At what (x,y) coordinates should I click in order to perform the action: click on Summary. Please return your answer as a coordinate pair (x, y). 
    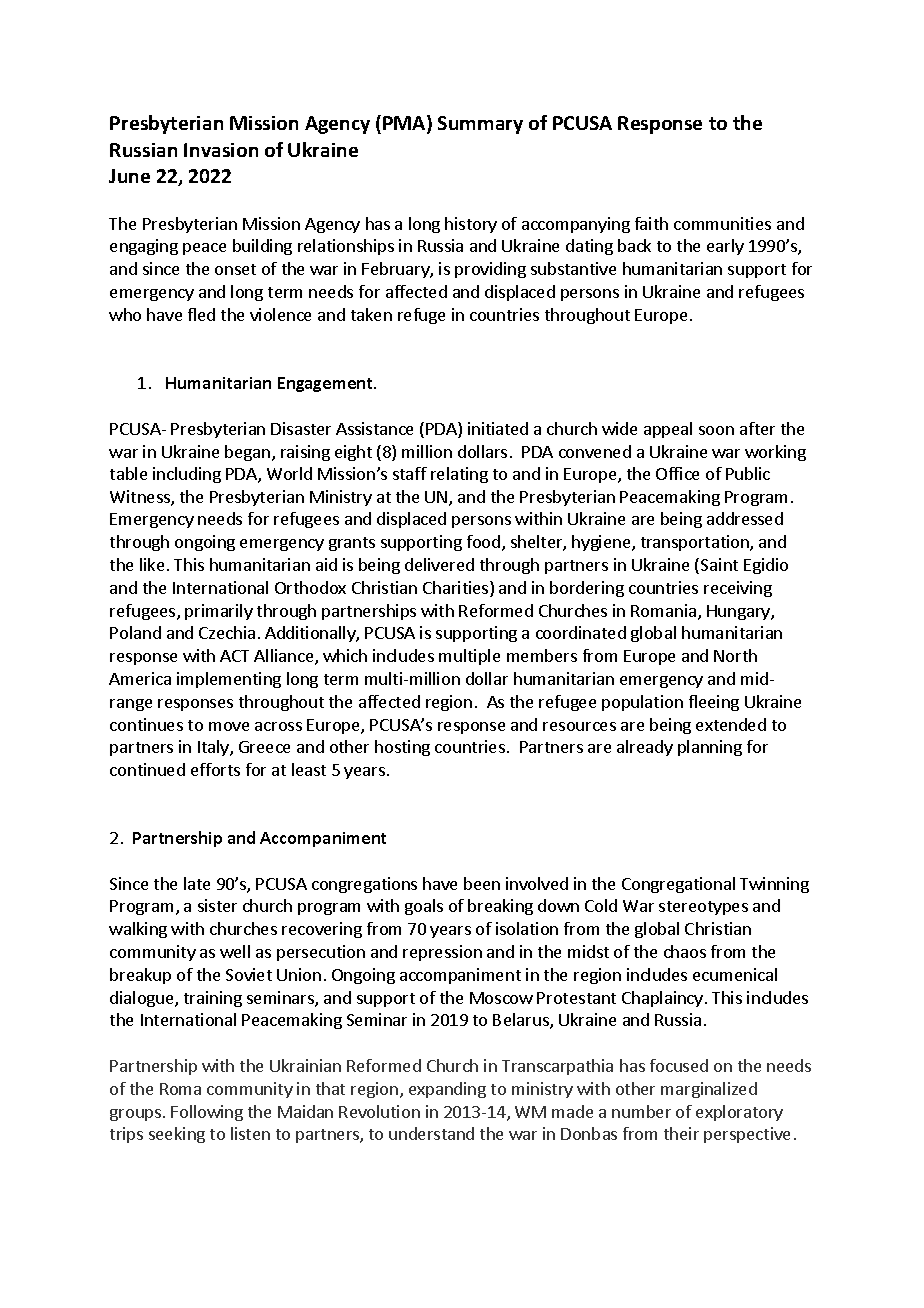
    Looking at the image, I should click on (480, 125).
